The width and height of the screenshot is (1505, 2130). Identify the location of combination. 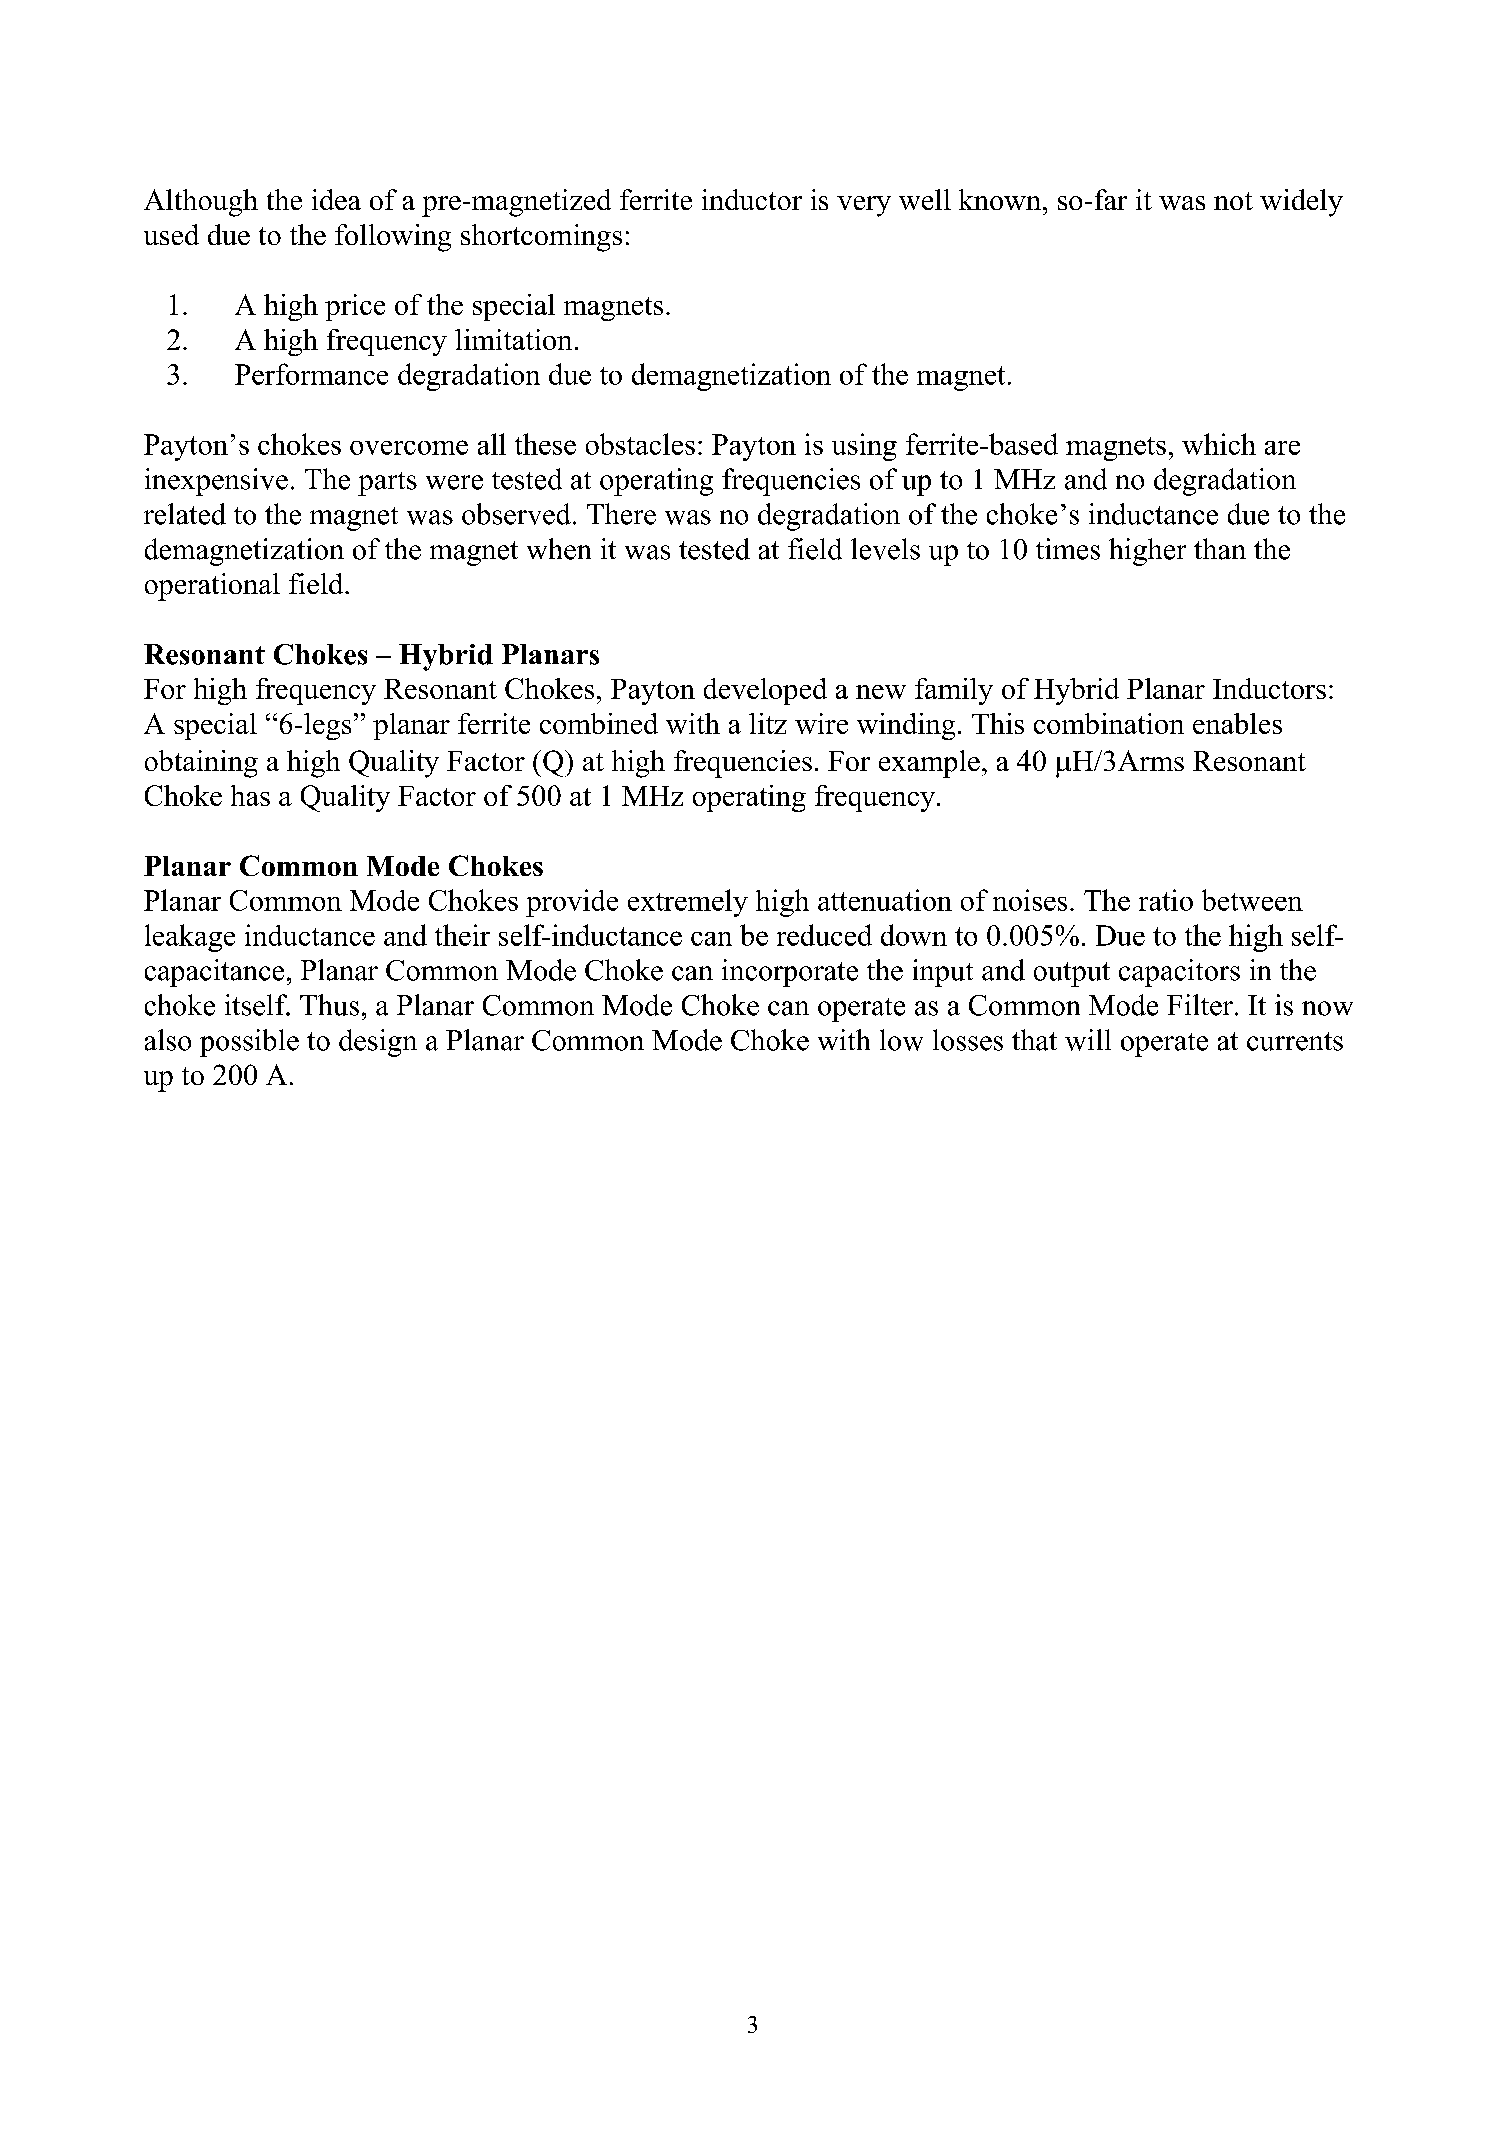
(1109, 723).
